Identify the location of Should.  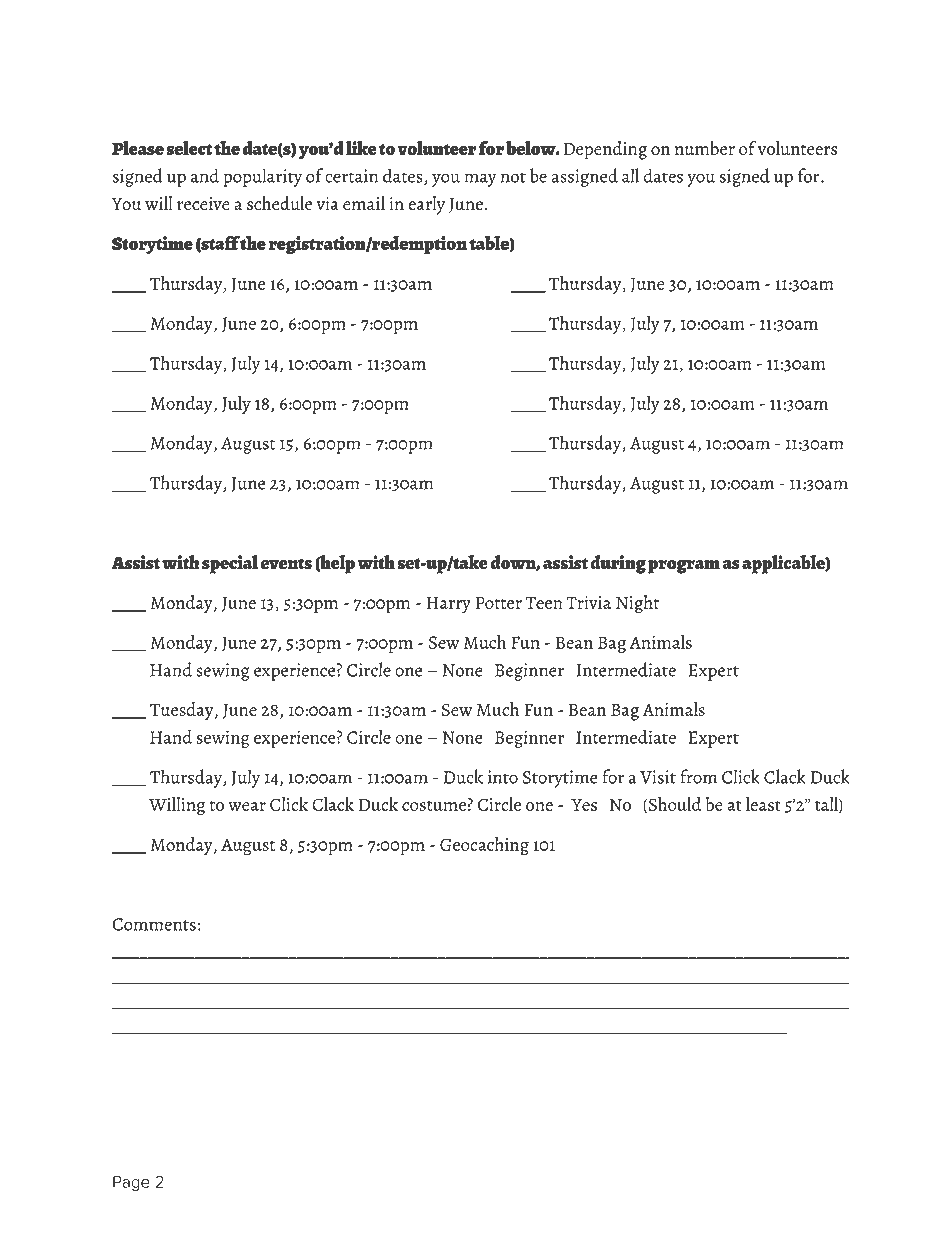
(674, 805).
